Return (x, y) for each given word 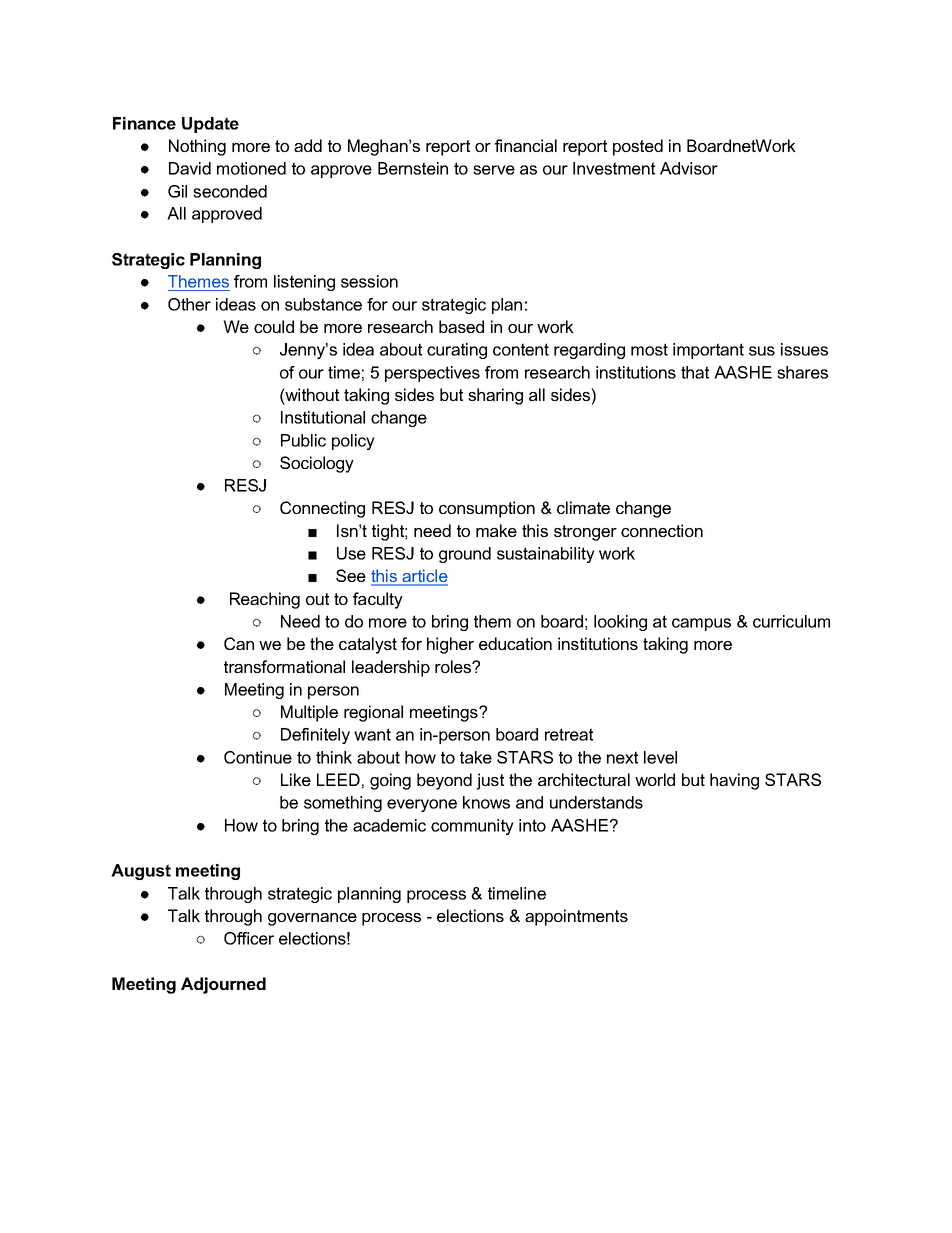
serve (494, 170)
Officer (249, 938)
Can (239, 643)
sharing (495, 396)
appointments (576, 917)
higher (450, 645)
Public (303, 440)
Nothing (197, 147)
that (695, 372)
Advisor (689, 168)
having (734, 781)
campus (701, 624)
